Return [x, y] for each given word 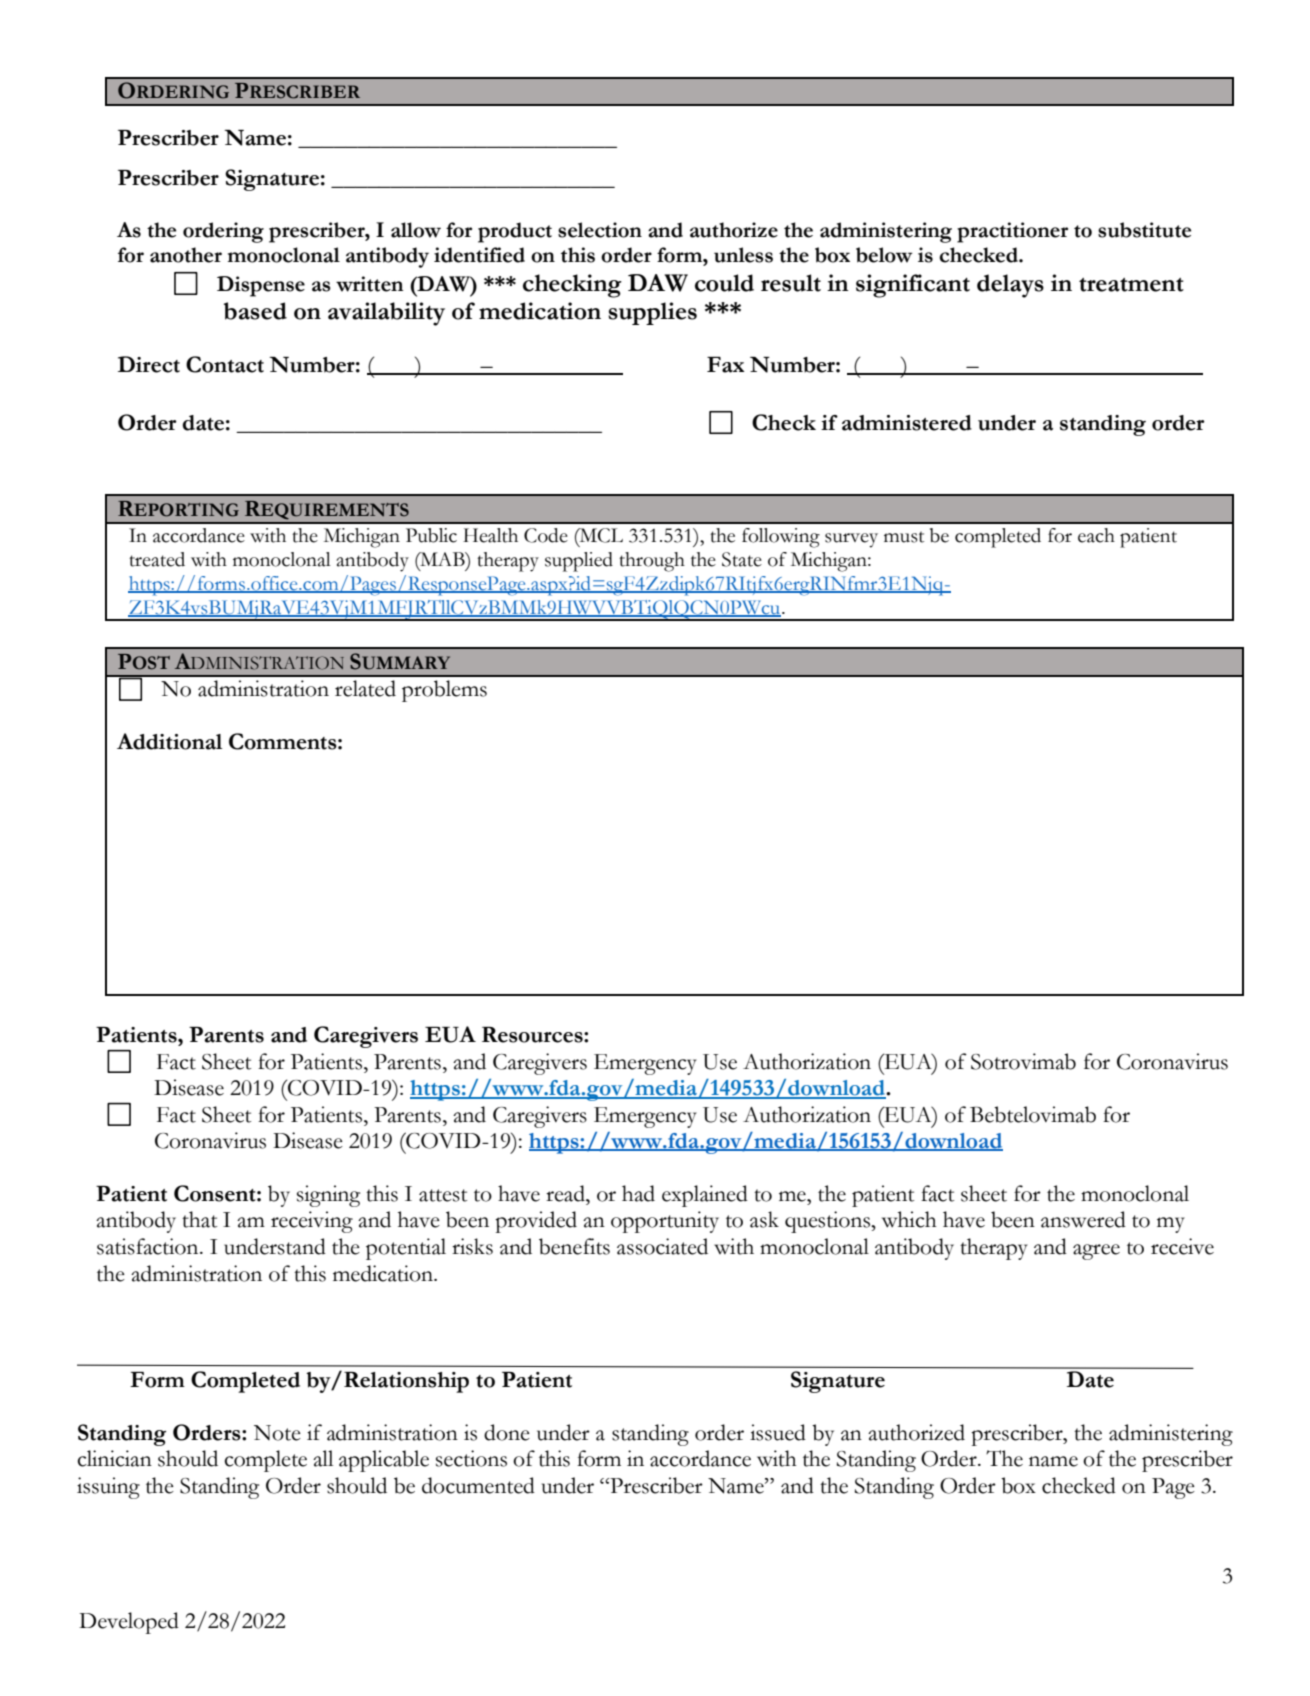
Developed [129, 1623]
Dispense [261, 286]
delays [1010, 286]
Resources [533, 1035]
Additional [169, 741]
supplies [652, 313]
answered [1083, 1219]
